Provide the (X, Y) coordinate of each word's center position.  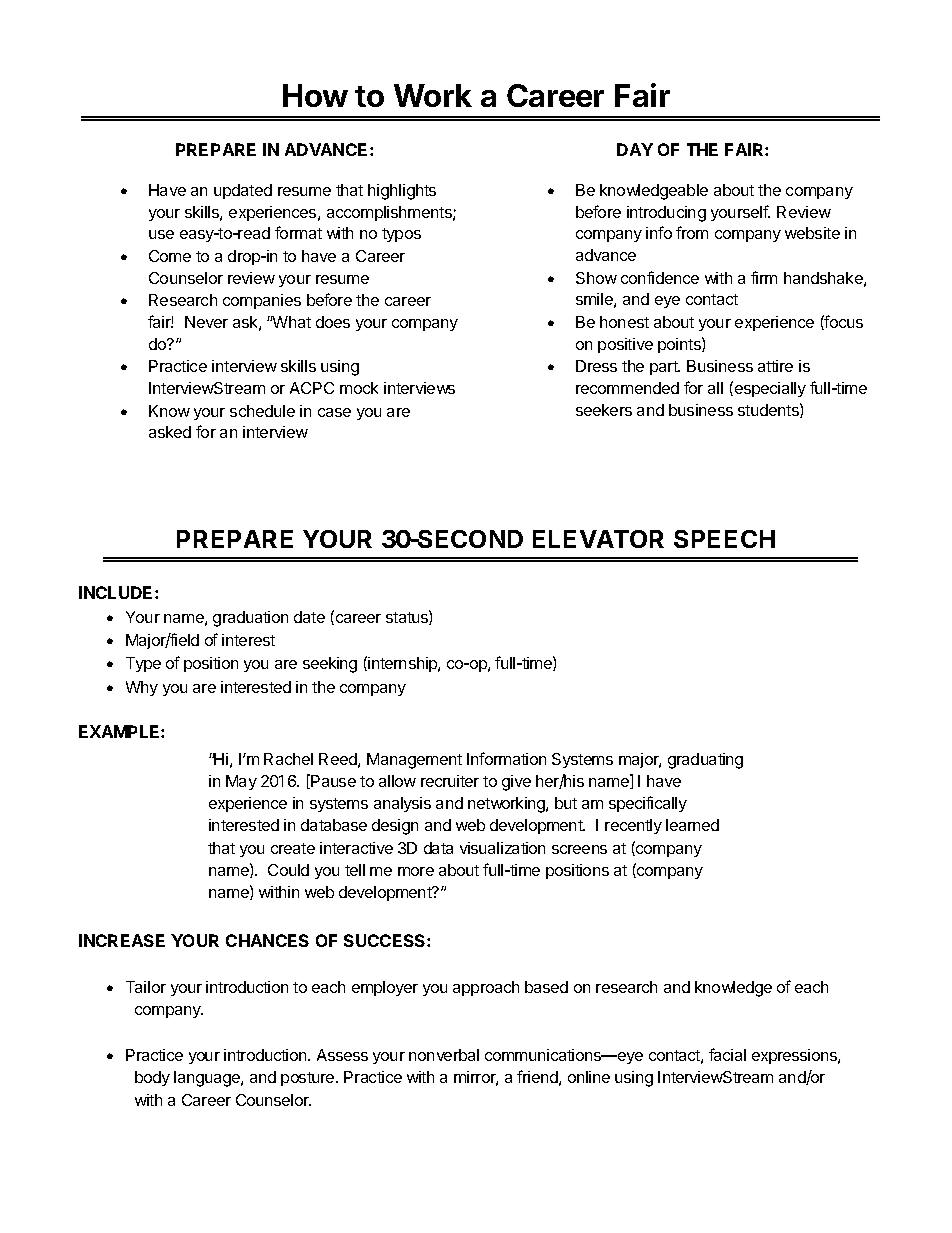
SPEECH (724, 539)
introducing (666, 214)
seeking (330, 665)
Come (170, 256)
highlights (402, 192)
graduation (250, 619)
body (152, 1078)
